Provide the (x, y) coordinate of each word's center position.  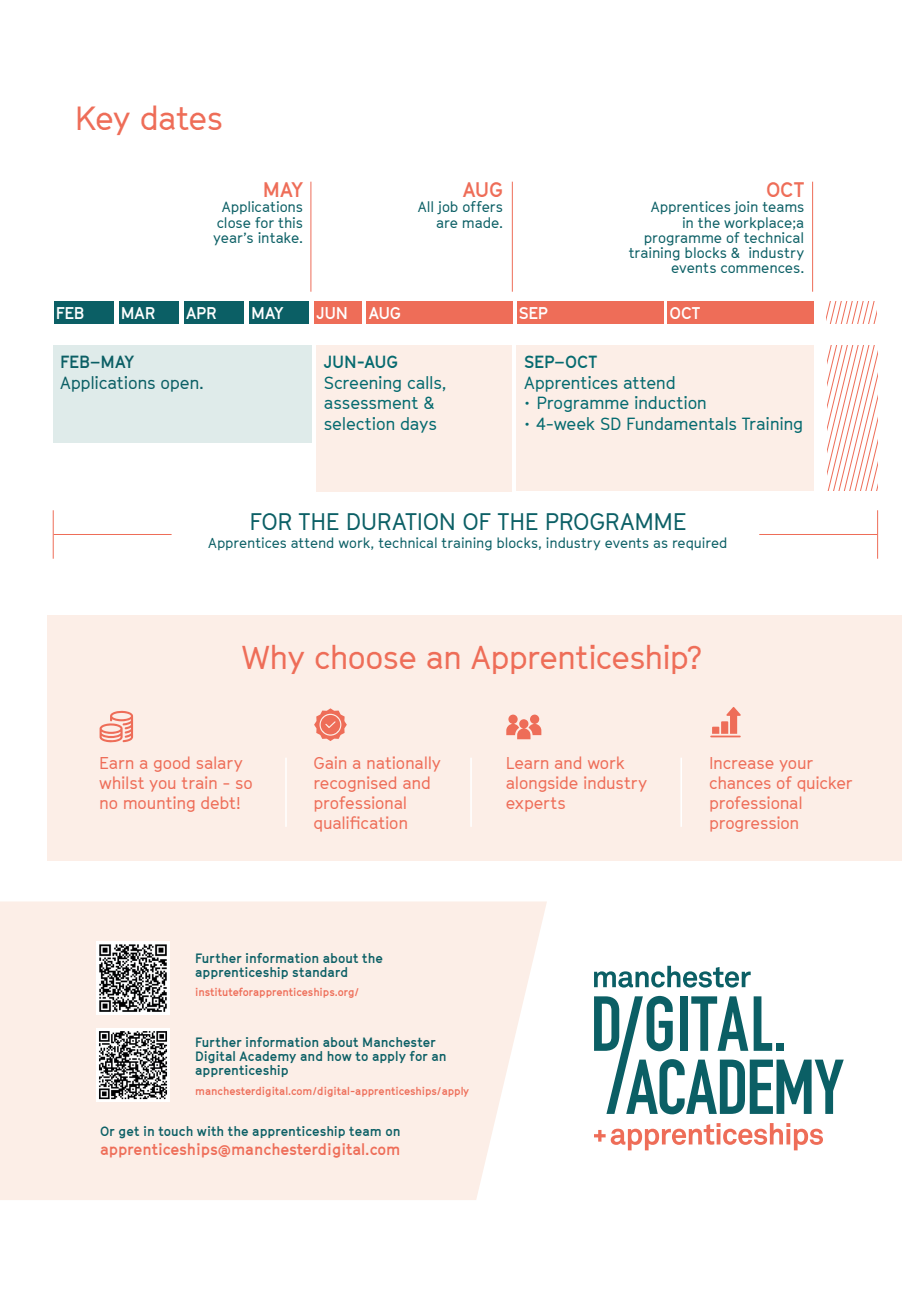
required (699, 543)
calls (424, 382)
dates (181, 117)
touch (175, 1131)
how (340, 1056)
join (746, 207)
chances (740, 783)
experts (536, 805)
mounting (159, 804)
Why (273, 659)
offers (482, 206)
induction (670, 402)
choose (365, 657)
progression (754, 824)
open (179, 386)
